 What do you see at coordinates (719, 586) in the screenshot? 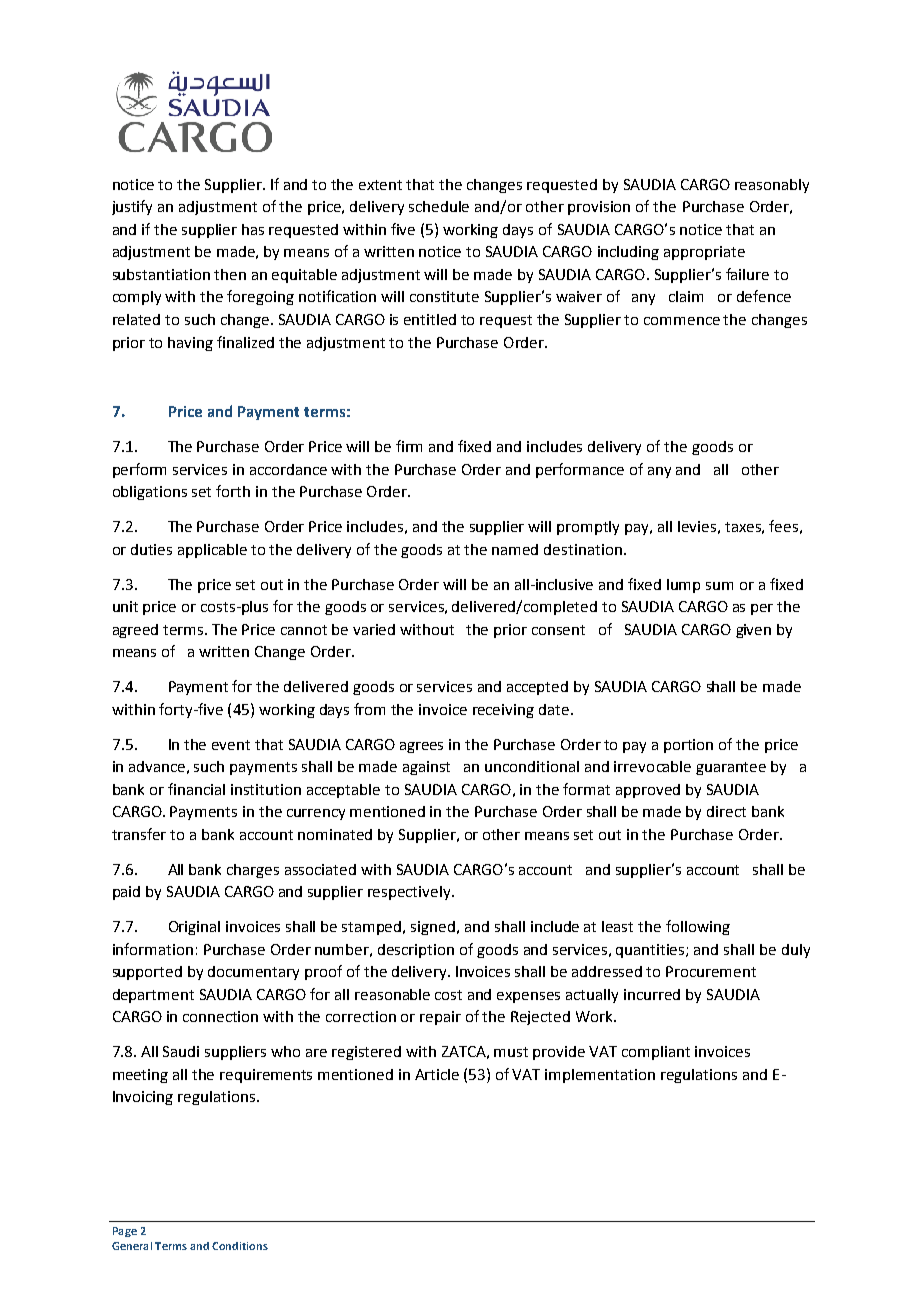
I see `sum` at bounding box center [719, 586].
